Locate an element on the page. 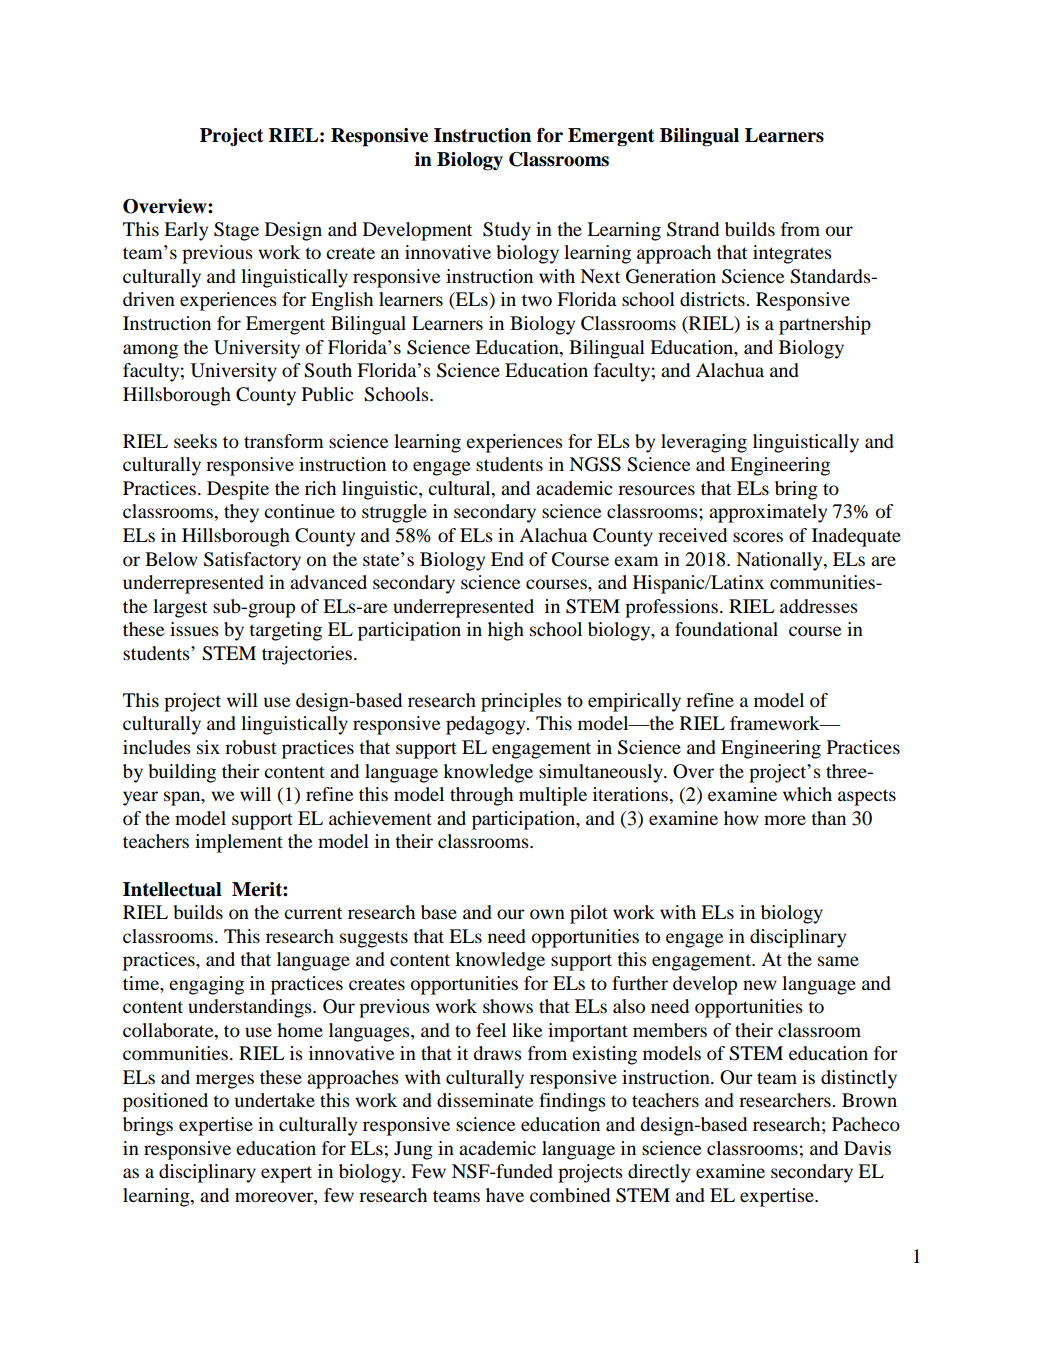 This document has height=1352, width=1045. engaging is located at coordinates (206, 985).
